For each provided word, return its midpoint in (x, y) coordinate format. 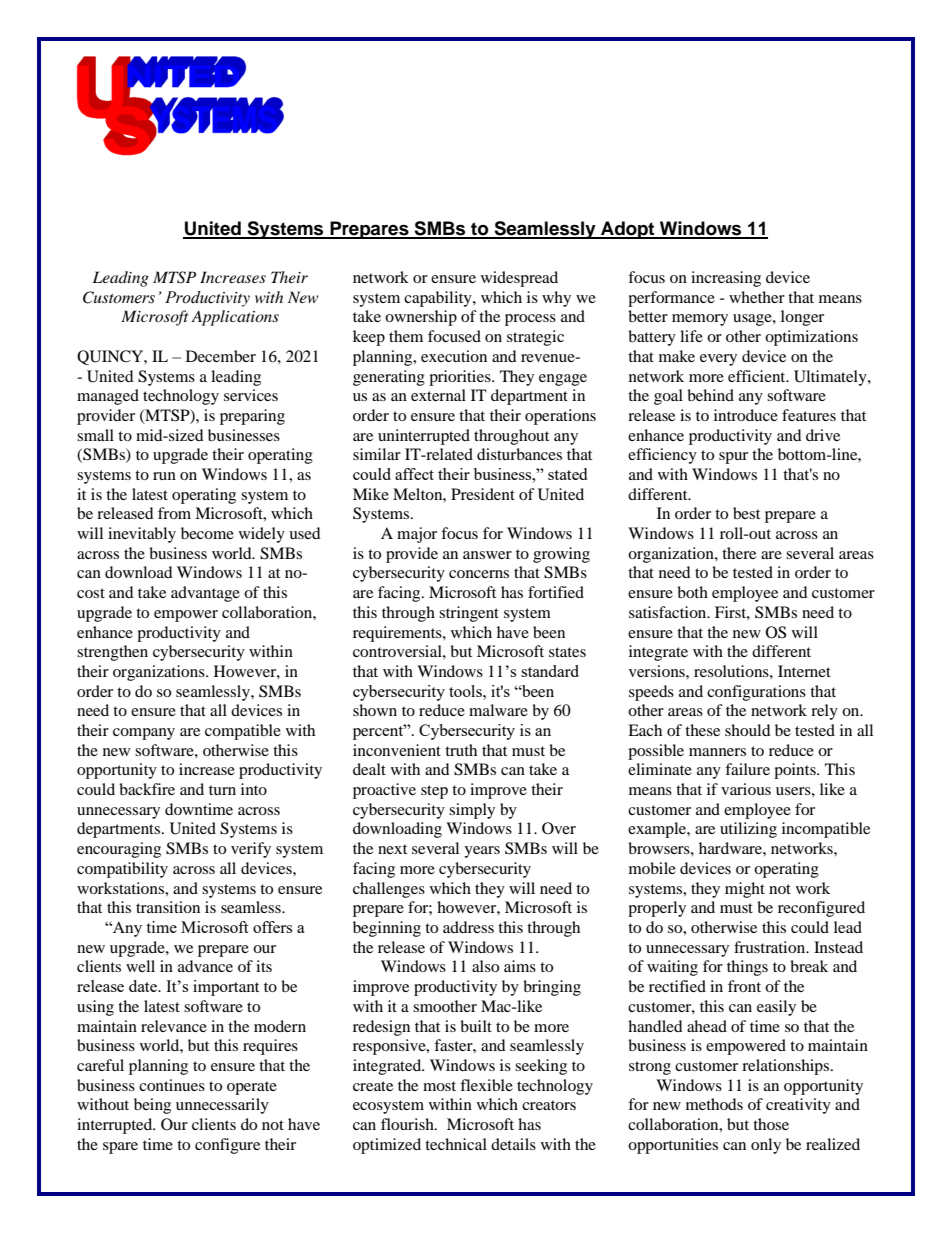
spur (733, 458)
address (468, 927)
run (164, 476)
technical (456, 1144)
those (771, 1124)
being (152, 1106)
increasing (726, 279)
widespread (519, 279)
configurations (756, 693)
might (745, 890)
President (483, 494)
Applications (235, 318)
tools (466, 691)
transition (168, 907)
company (144, 734)
